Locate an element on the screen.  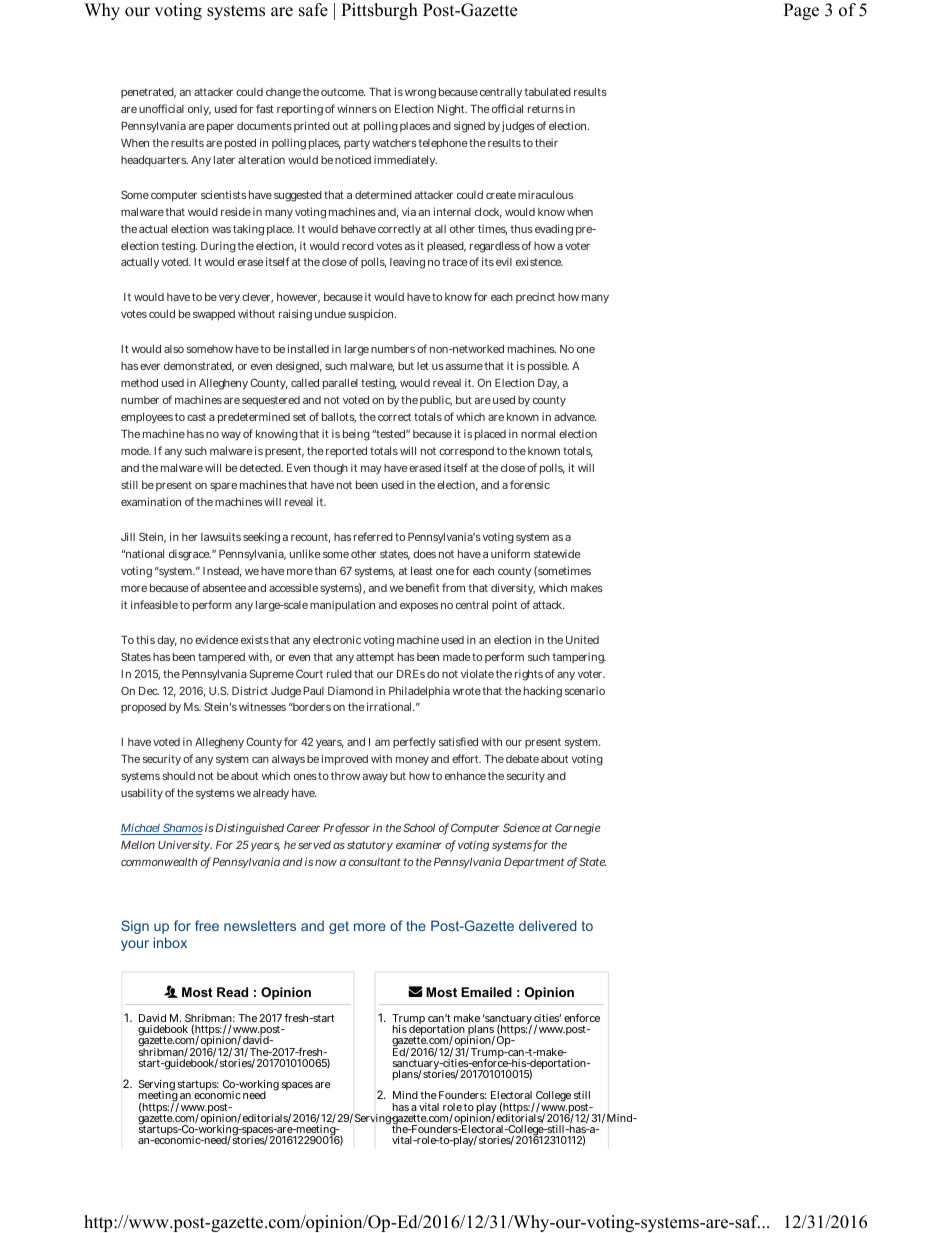
inbox is located at coordinates (170, 942).
